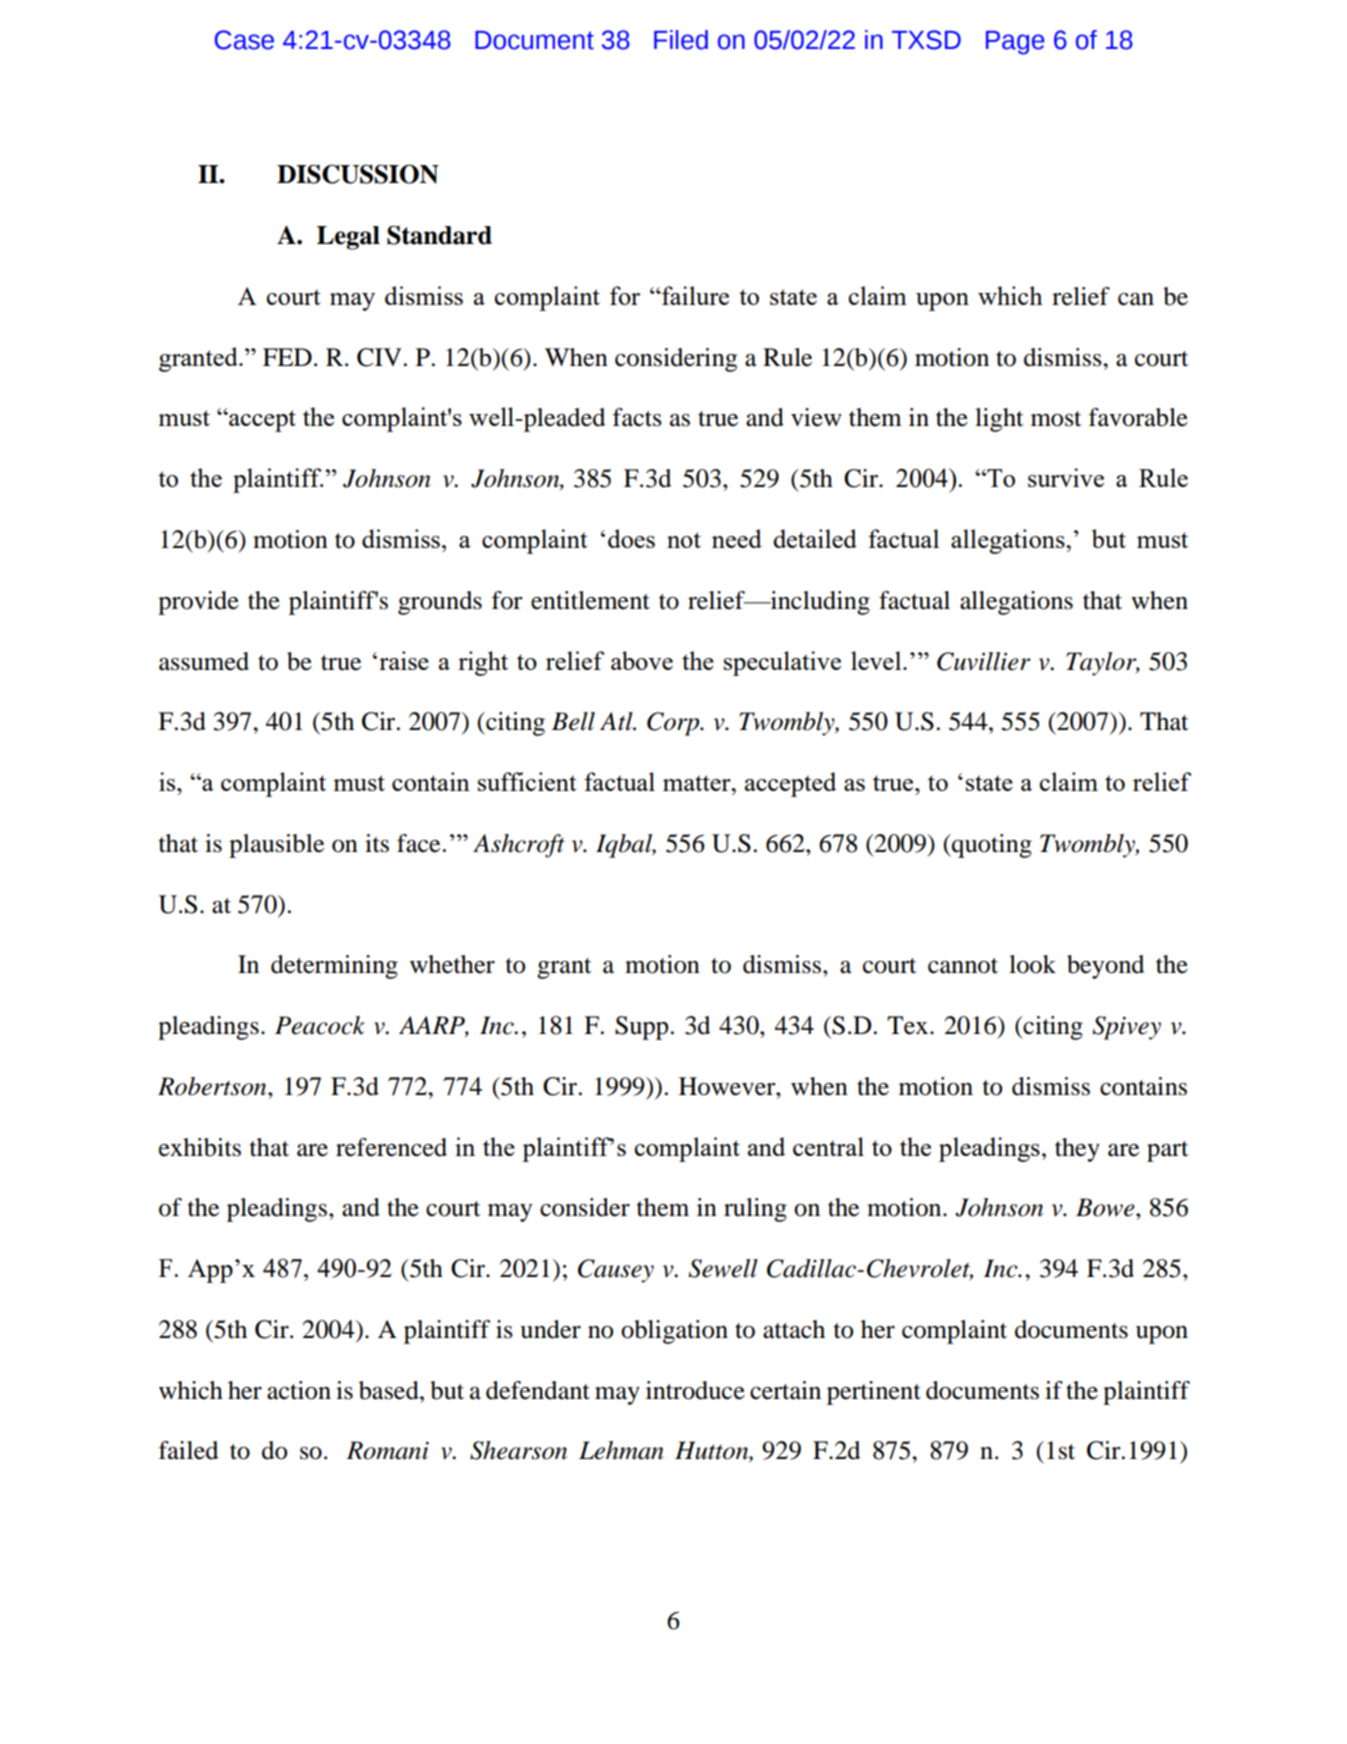  What do you see at coordinates (1015, 43) in the page?
I see `Page` at bounding box center [1015, 43].
